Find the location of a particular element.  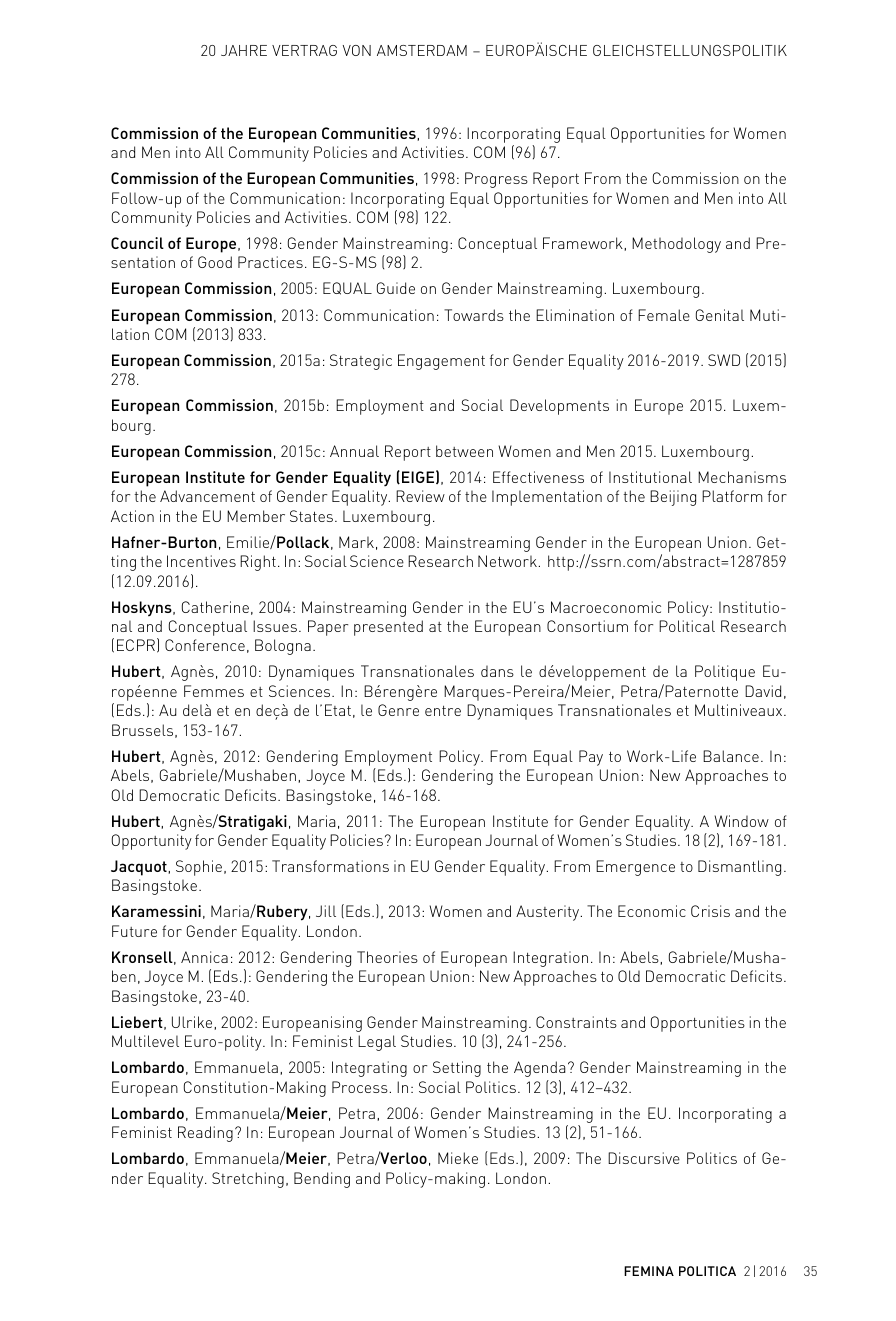

Discursive is located at coordinates (644, 1158).
